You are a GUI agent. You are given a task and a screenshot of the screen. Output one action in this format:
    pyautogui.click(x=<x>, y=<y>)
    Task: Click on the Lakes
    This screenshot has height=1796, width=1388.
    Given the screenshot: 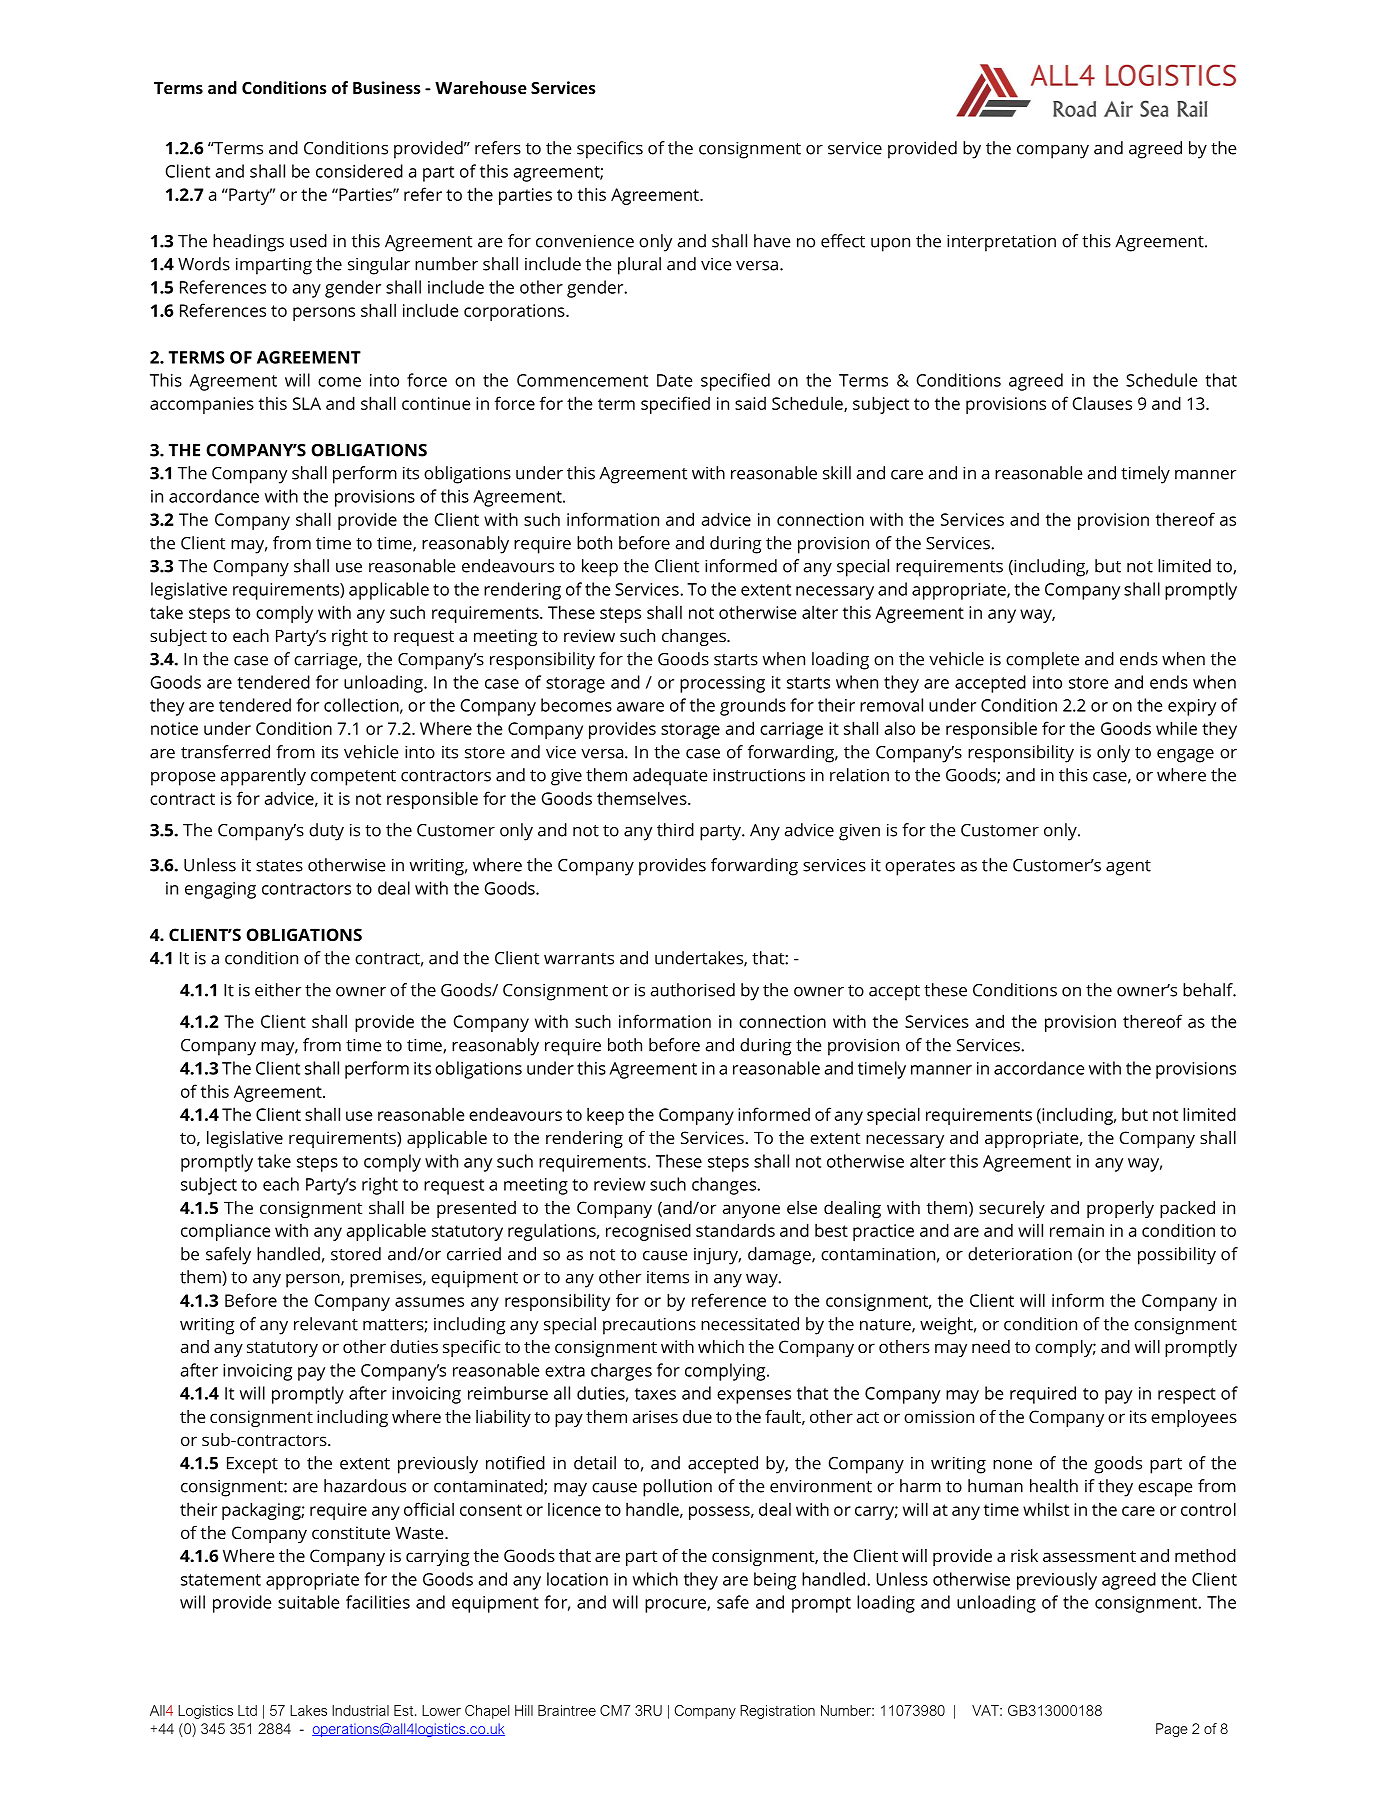 What is the action you would take?
    pyautogui.click(x=308, y=1710)
